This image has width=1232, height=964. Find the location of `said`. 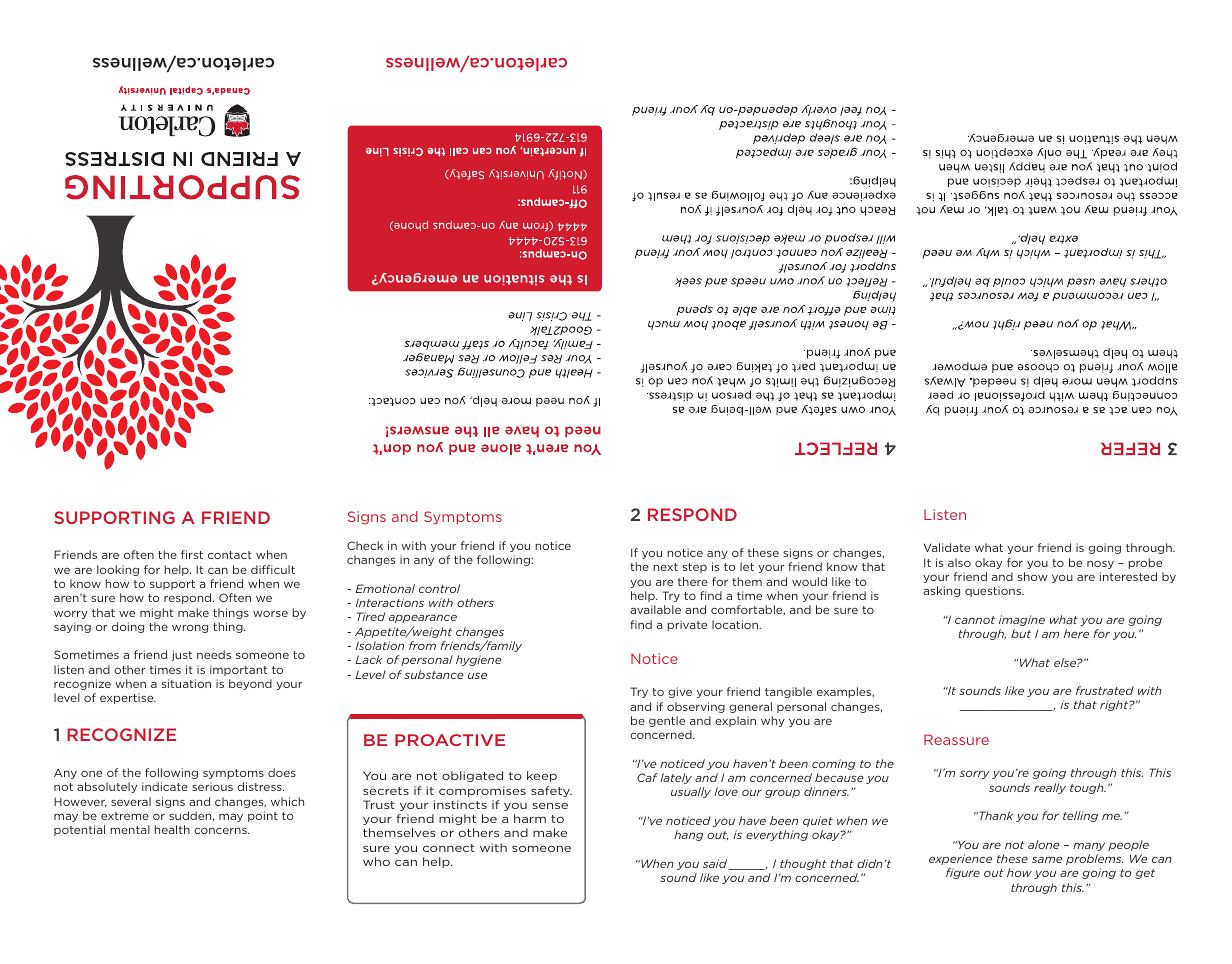

said is located at coordinates (716, 864).
